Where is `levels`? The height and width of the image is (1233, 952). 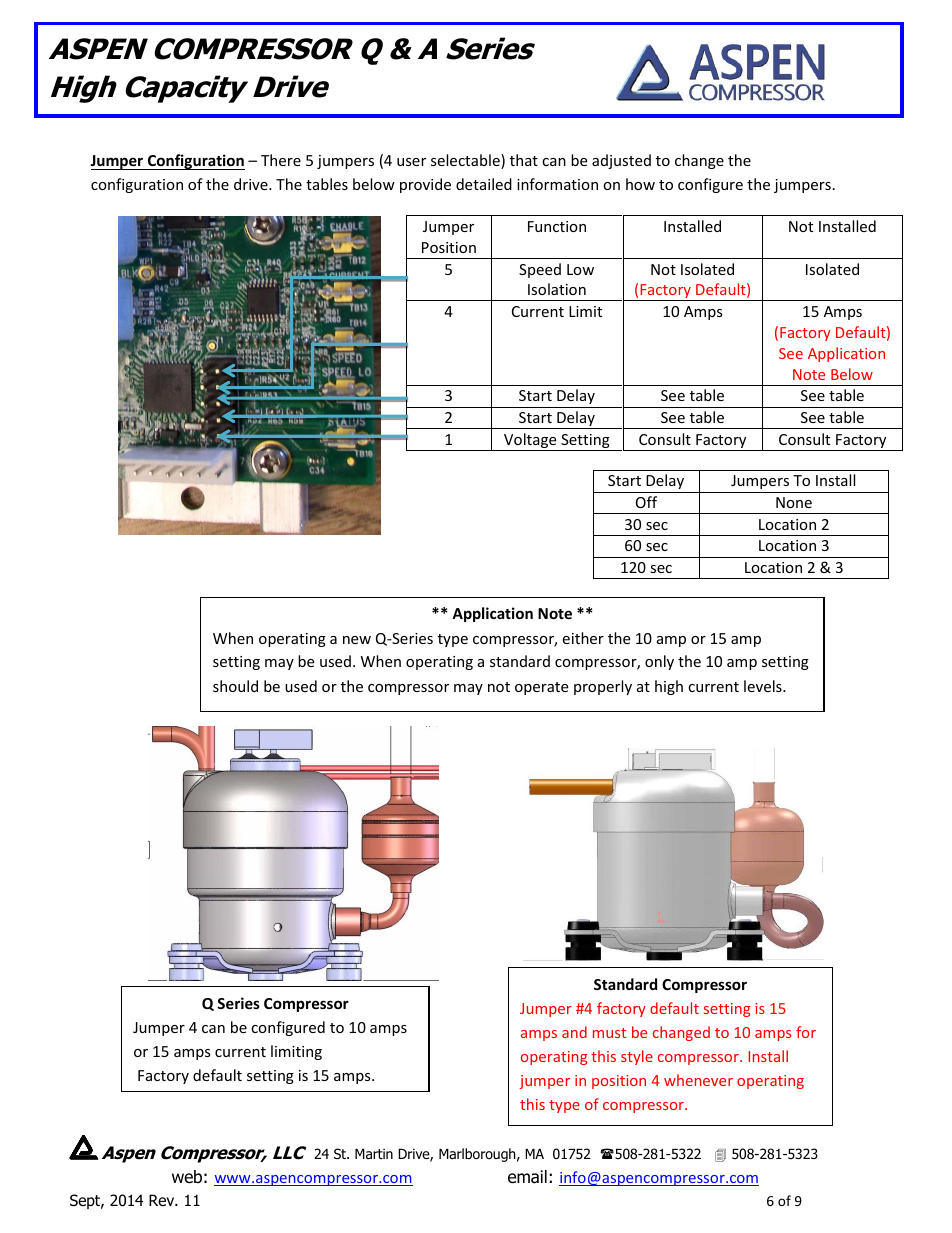 levels is located at coordinates (764, 686).
